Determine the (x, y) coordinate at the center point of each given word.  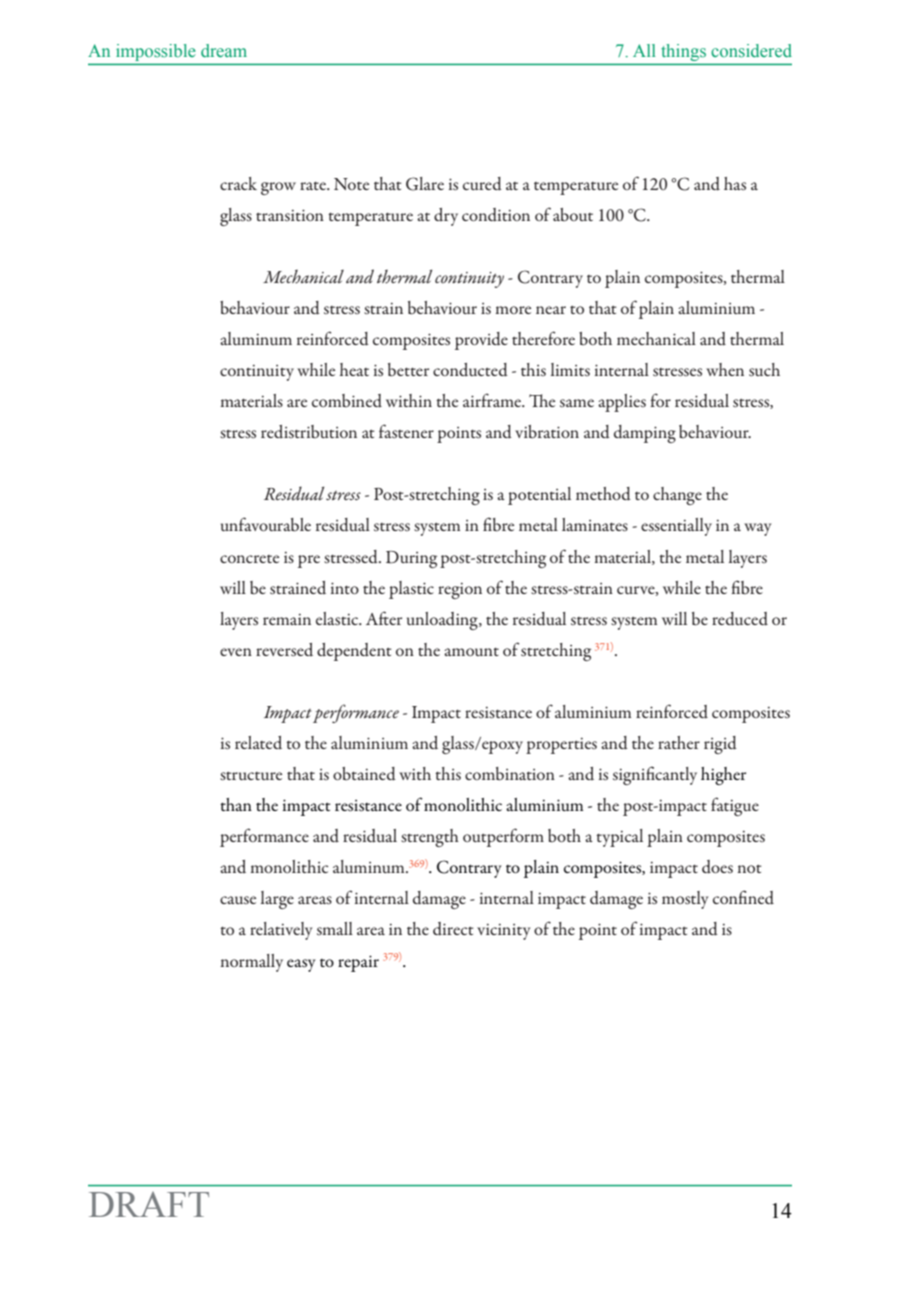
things (684, 52)
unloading (443, 621)
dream (224, 51)
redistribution (309, 432)
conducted (470, 370)
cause (238, 900)
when (725, 369)
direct (453, 929)
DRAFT (149, 1204)
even (236, 652)
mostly (685, 900)
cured (482, 184)
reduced (740, 619)
